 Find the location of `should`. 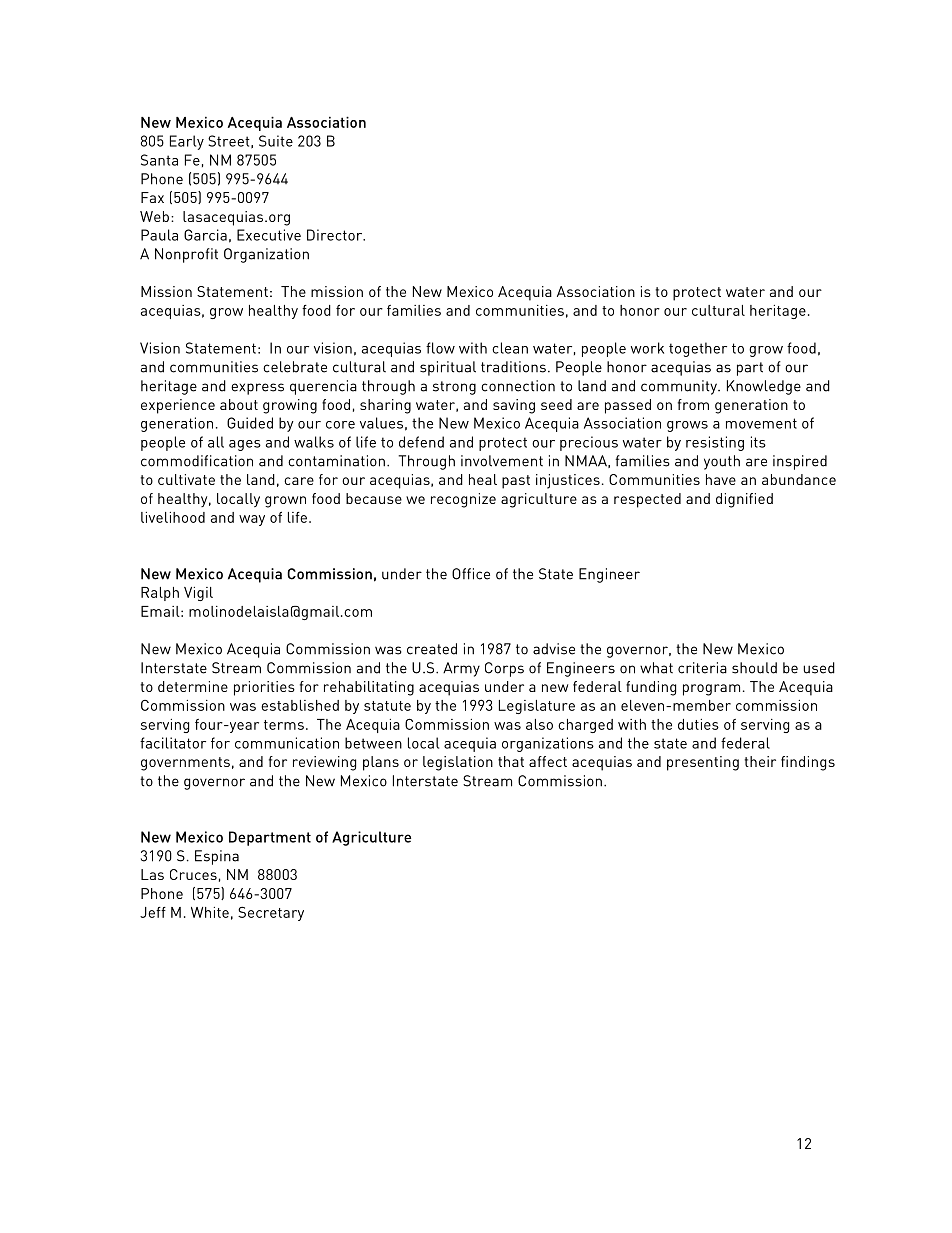

should is located at coordinates (754, 668).
